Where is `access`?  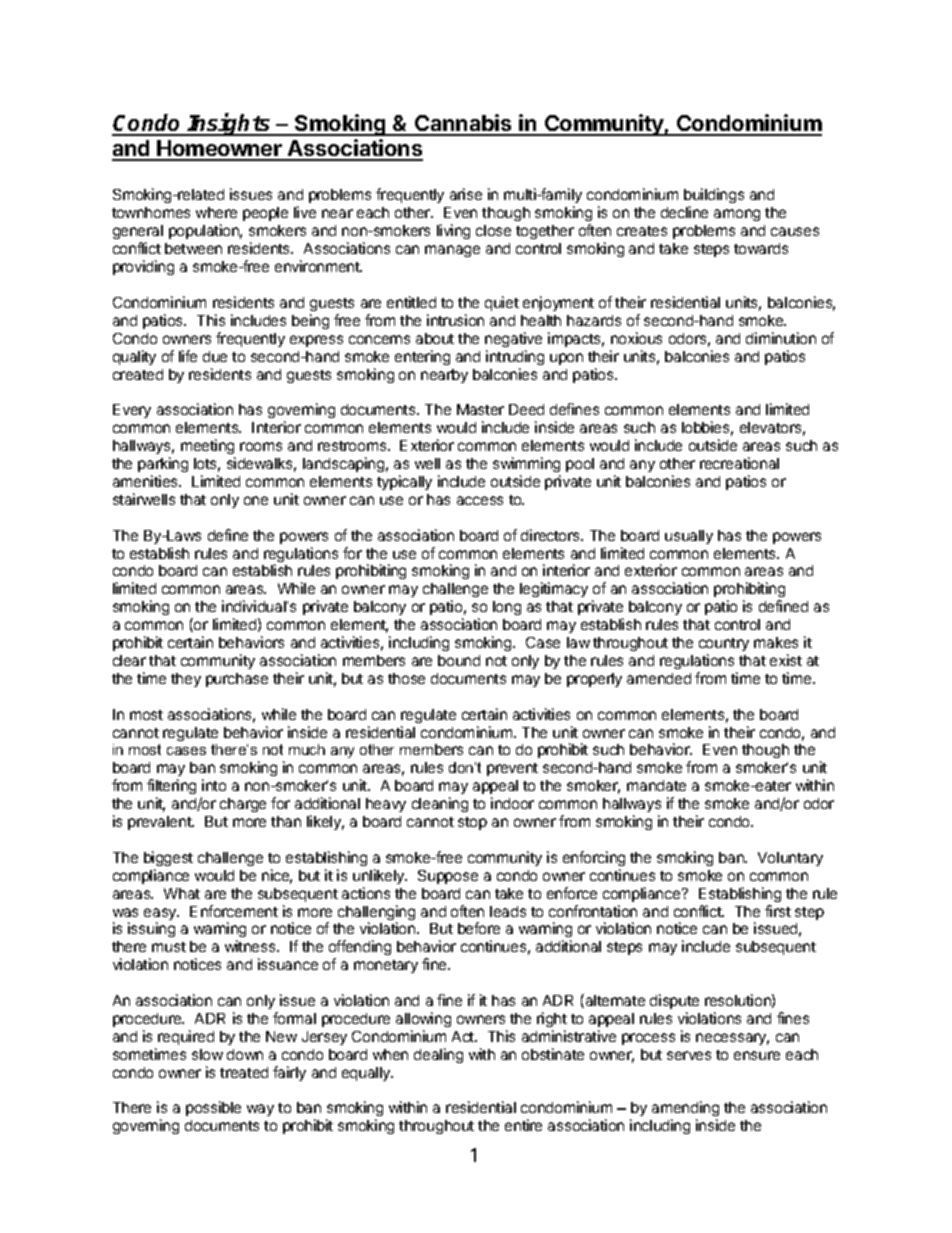 access is located at coordinates (480, 500).
